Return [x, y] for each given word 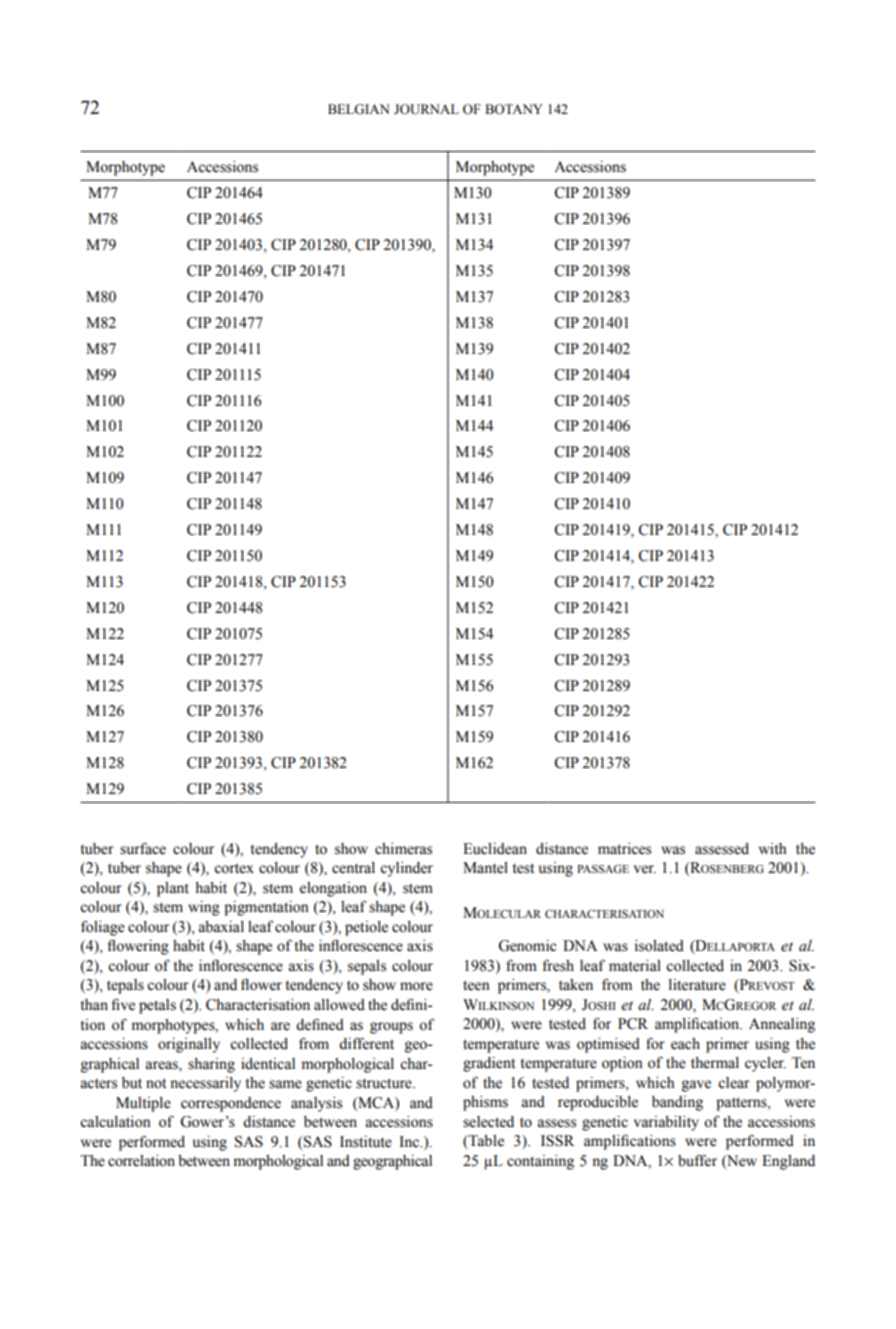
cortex [234, 869]
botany [514, 109]
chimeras [403, 849]
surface [143, 848]
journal [426, 109]
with [773, 848]
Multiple [143, 1104]
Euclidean [495, 849]
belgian [359, 109]
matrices [624, 849]
